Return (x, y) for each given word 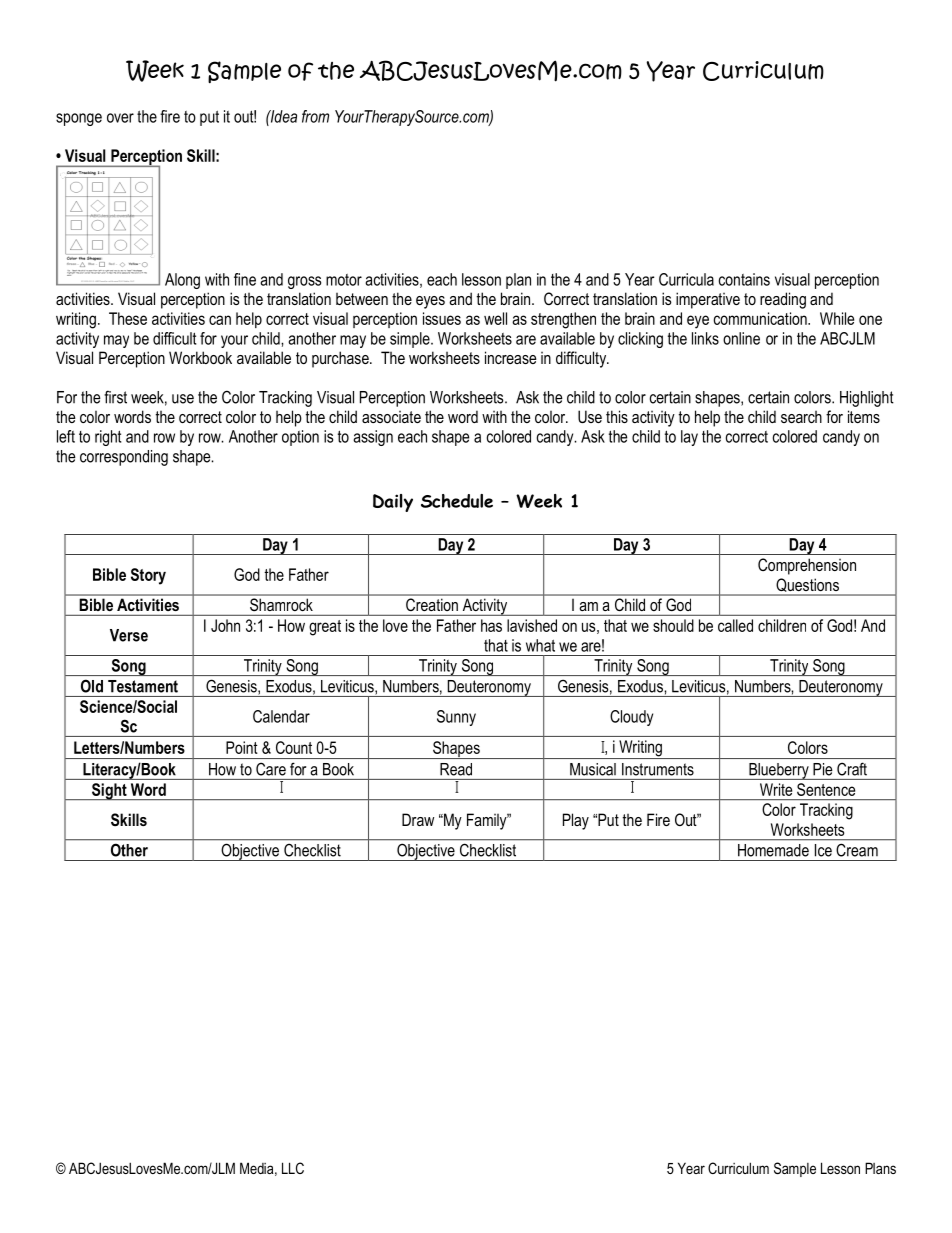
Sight (109, 791)
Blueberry (779, 771)
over (120, 118)
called (735, 625)
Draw (418, 819)
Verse (129, 635)
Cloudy (631, 718)
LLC (293, 1168)
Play (576, 821)
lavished (532, 625)
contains (744, 279)
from (315, 116)
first (115, 397)
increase (511, 357)
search (801, 417)
